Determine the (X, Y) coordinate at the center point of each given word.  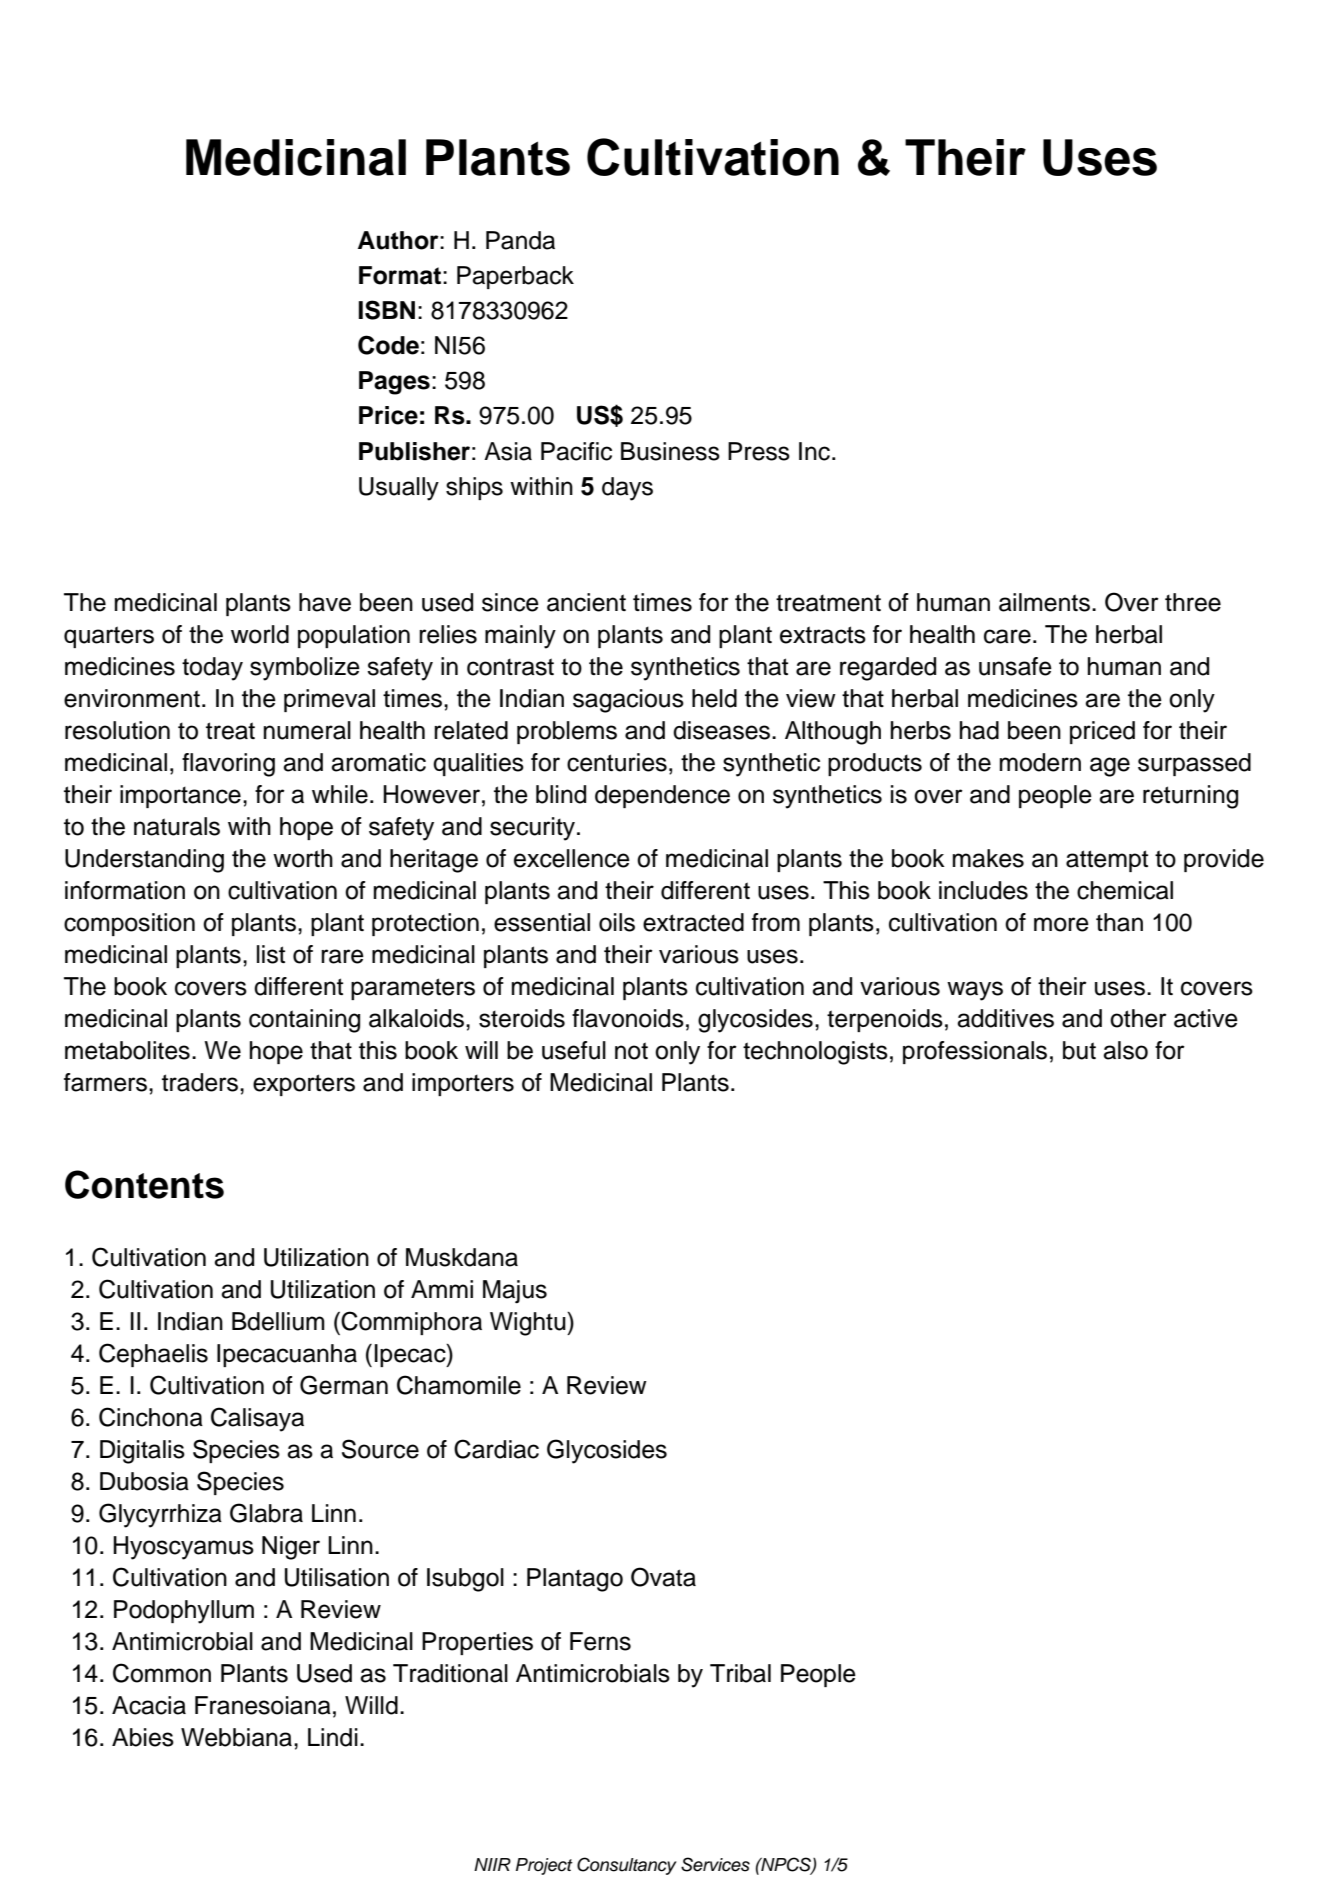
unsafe (1015, 666)
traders (200, 1082)
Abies (143, 1737)
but (1079, 1050)
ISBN (386, 310)
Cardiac (496, 1449)
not (631, 1051)
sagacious (628, 701)
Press (759, 451)
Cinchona (151, 1417)
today (212, 669)
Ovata (663, 1577)
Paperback (515, 277)
